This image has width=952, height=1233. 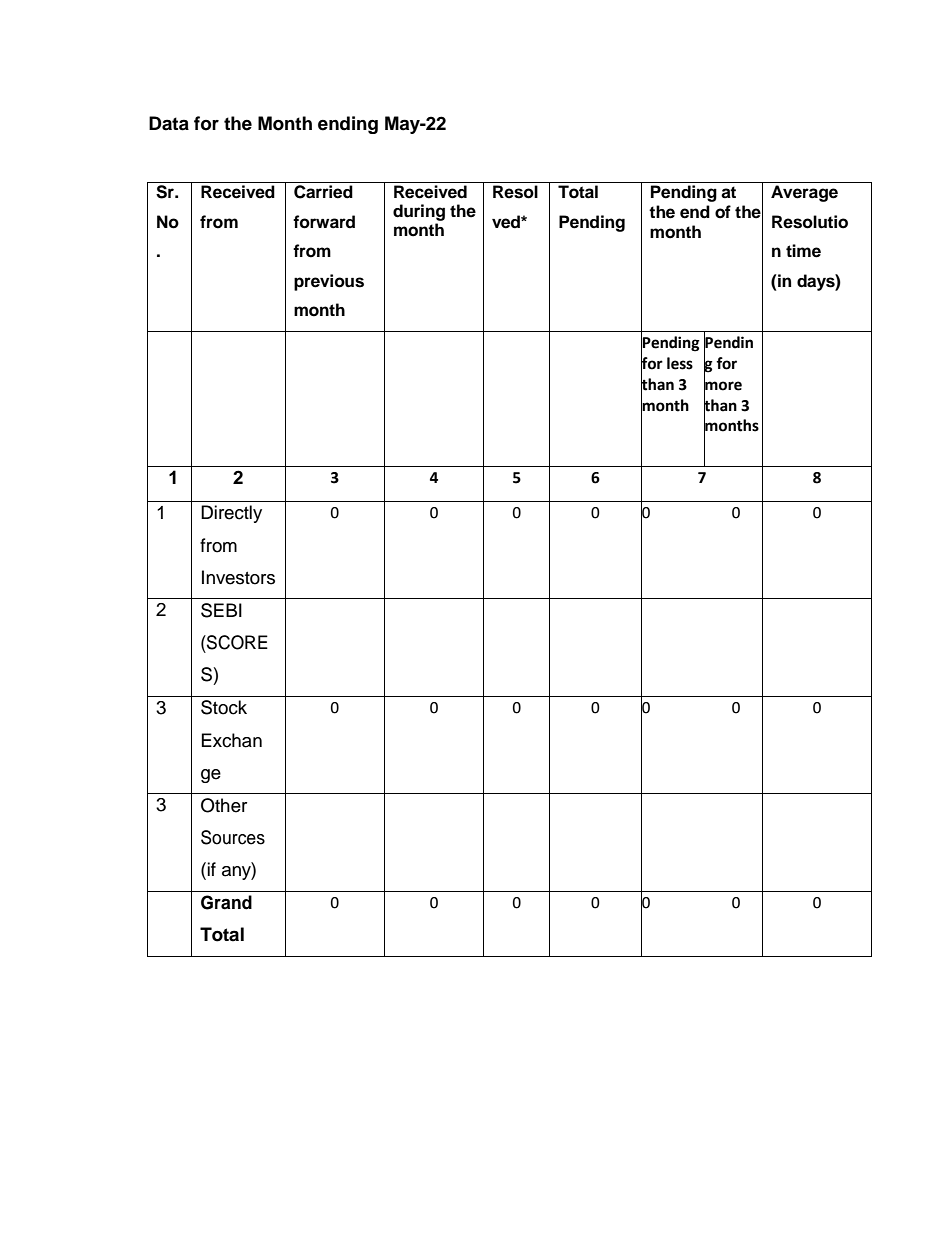 I want to click on Directly, so click(x=231, y=514).
